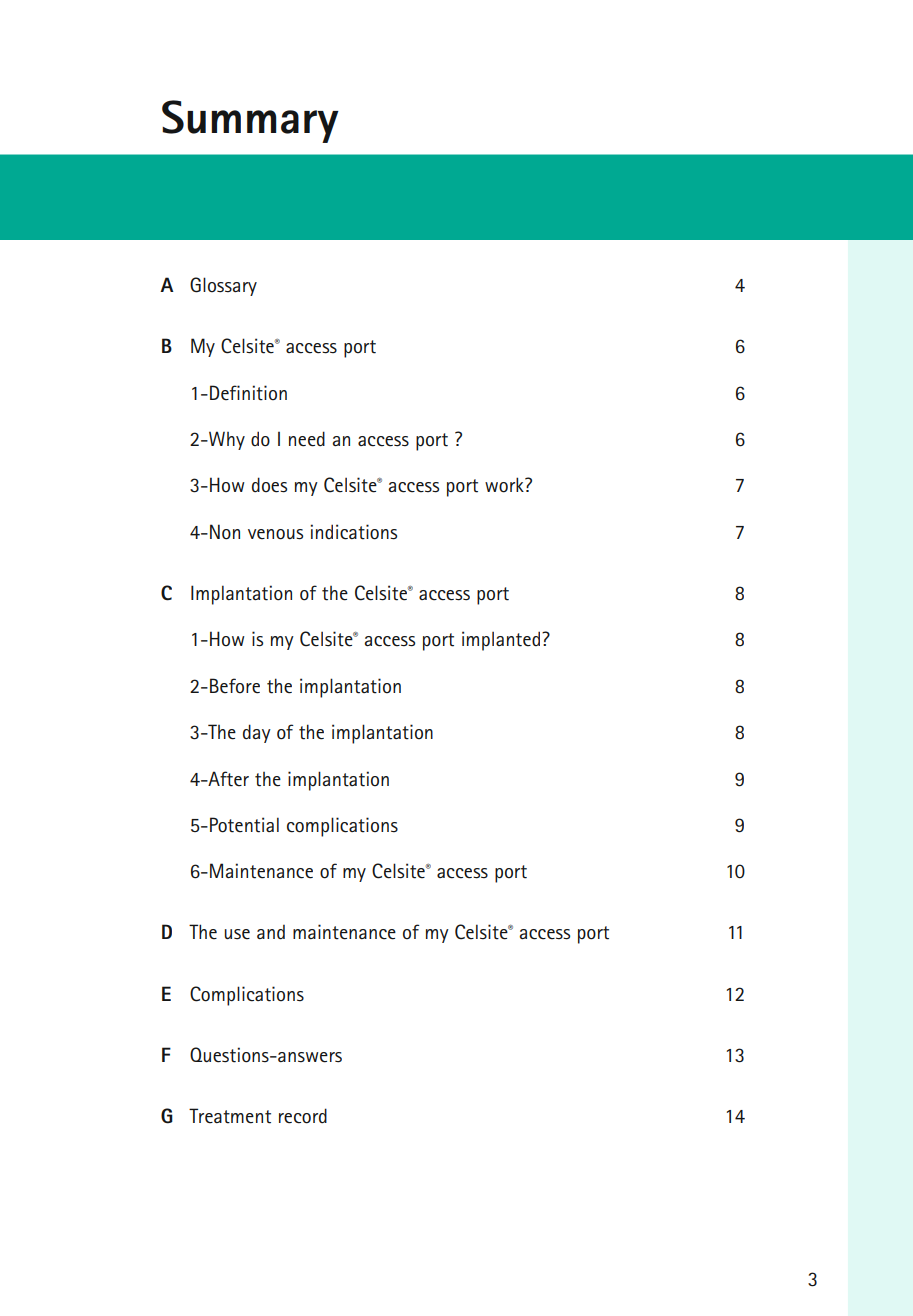  What do you see at coordinates (223, 286) in the page?
I see `Glossary` at bounding box center [223, 286].
